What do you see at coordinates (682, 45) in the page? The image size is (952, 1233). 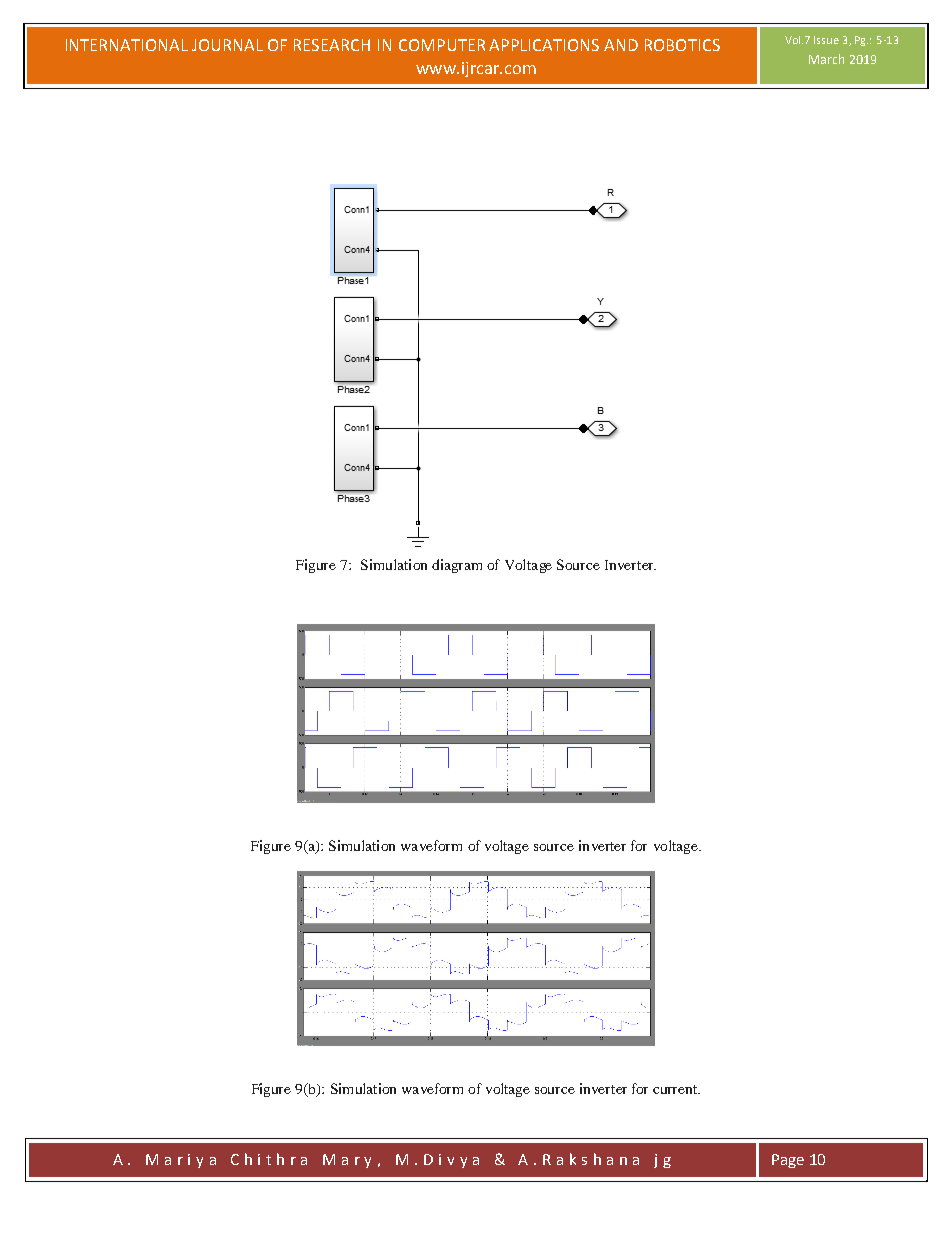 I see `ROBOTICS` at bounding box center [682, 45].
